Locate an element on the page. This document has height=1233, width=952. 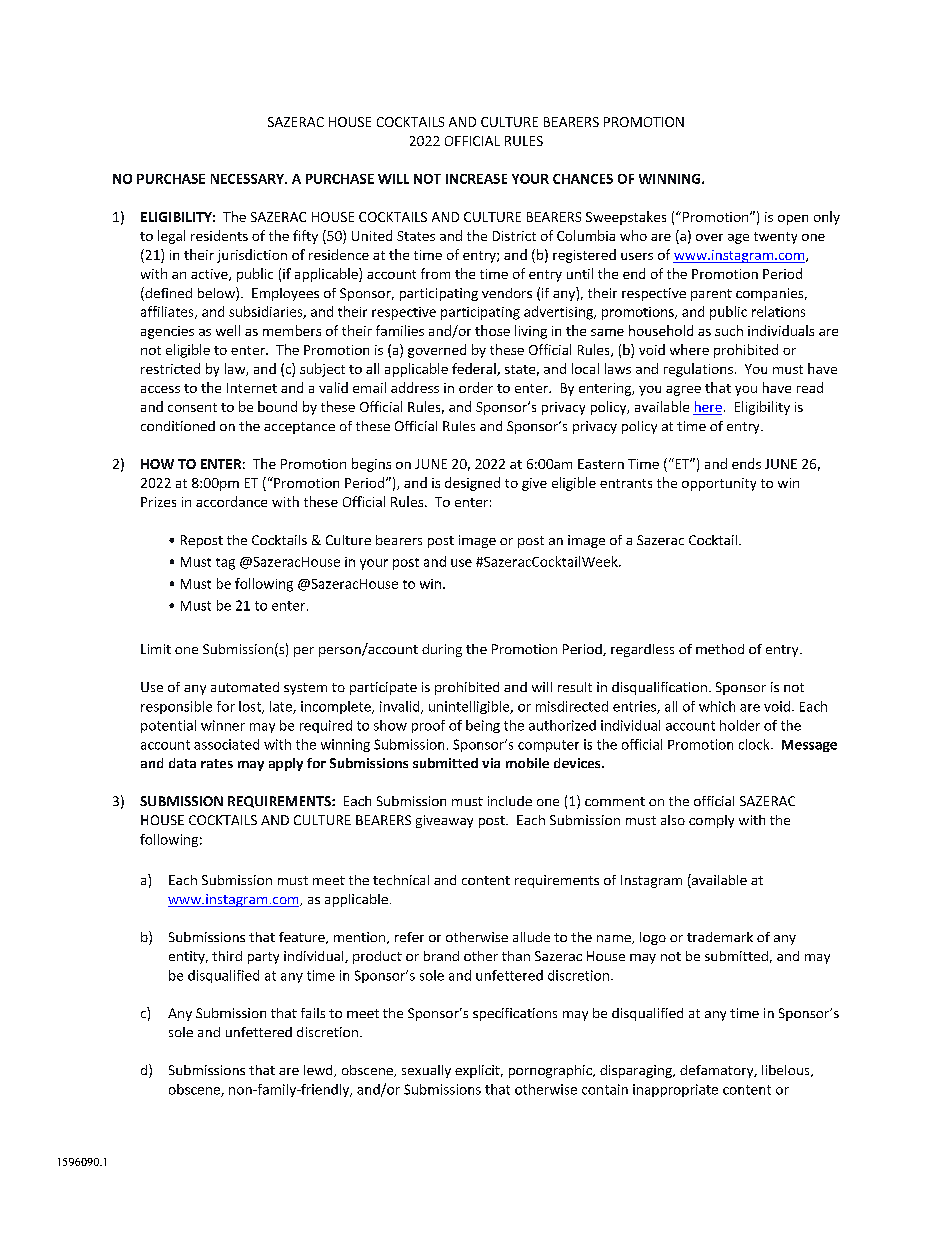
accordance is located at coordinates (231, 501).
